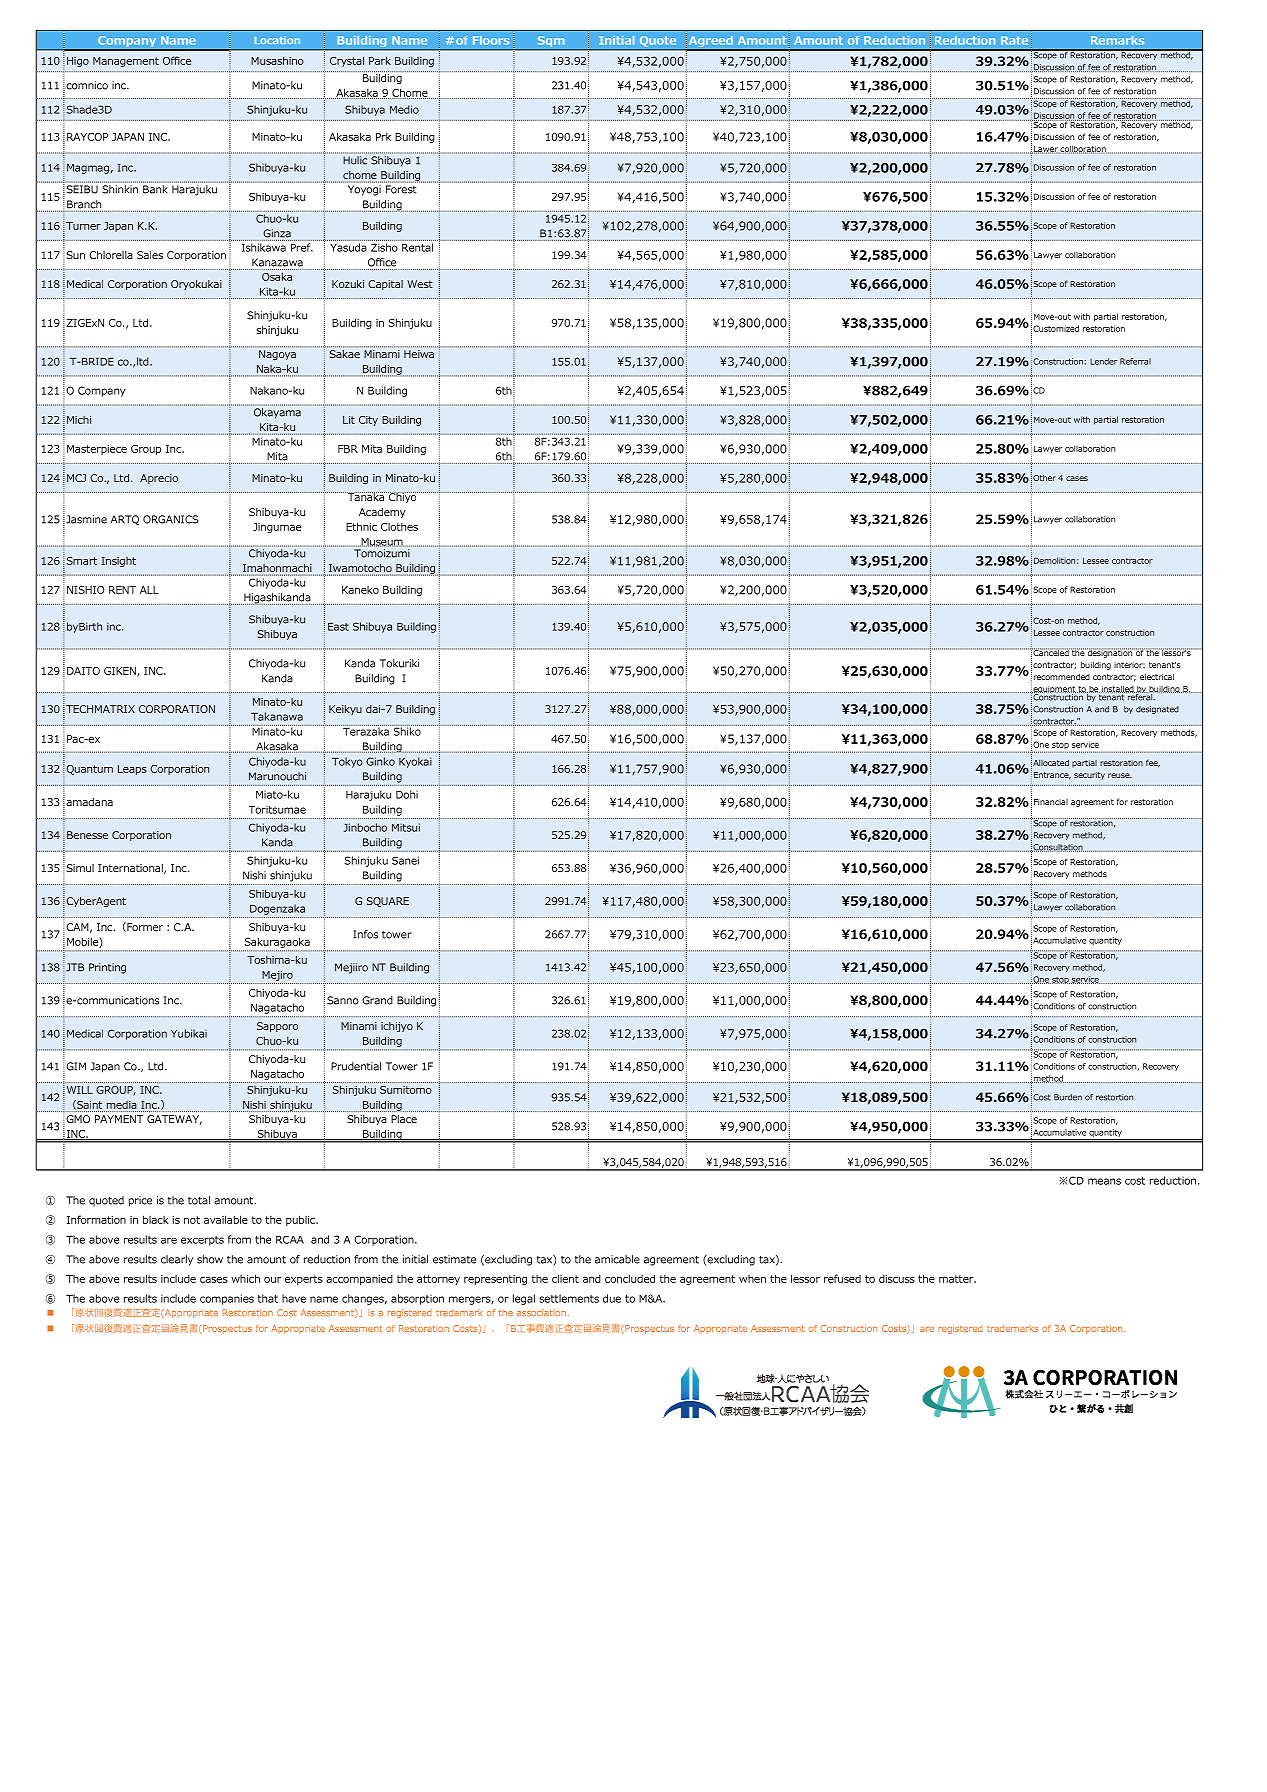 This document has width=1267, height=1792. I want to click on electrical, so click(1157, 676).
